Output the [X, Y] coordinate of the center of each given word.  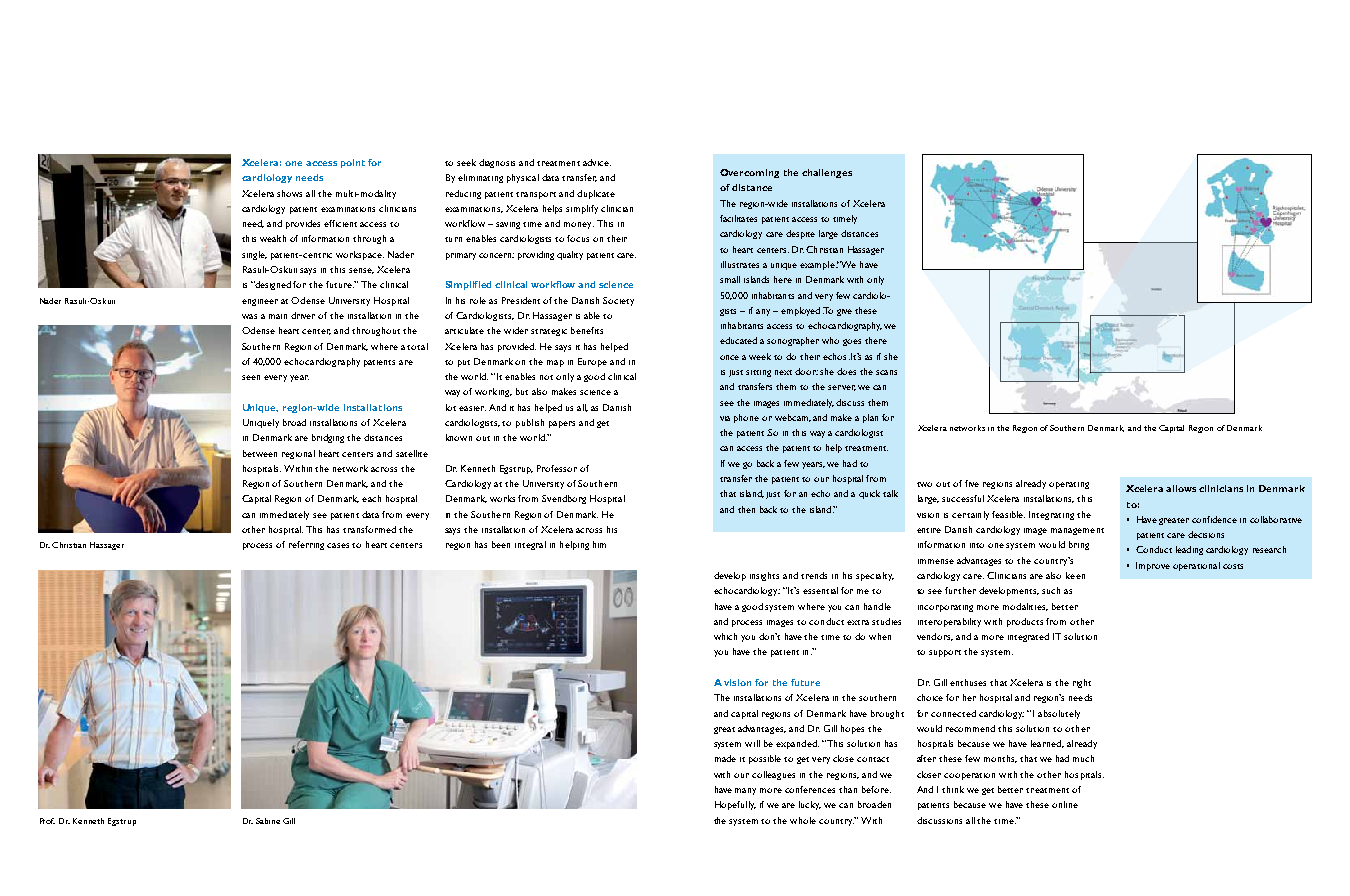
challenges [827, 173]
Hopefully [735, 805]
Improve [1153, 566]
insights [764, 576]
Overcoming [749, 173]
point [353, 163]
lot [451, 407]
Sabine [268, 821]
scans [886, 372]
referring [308, 545]
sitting [758, 373]
